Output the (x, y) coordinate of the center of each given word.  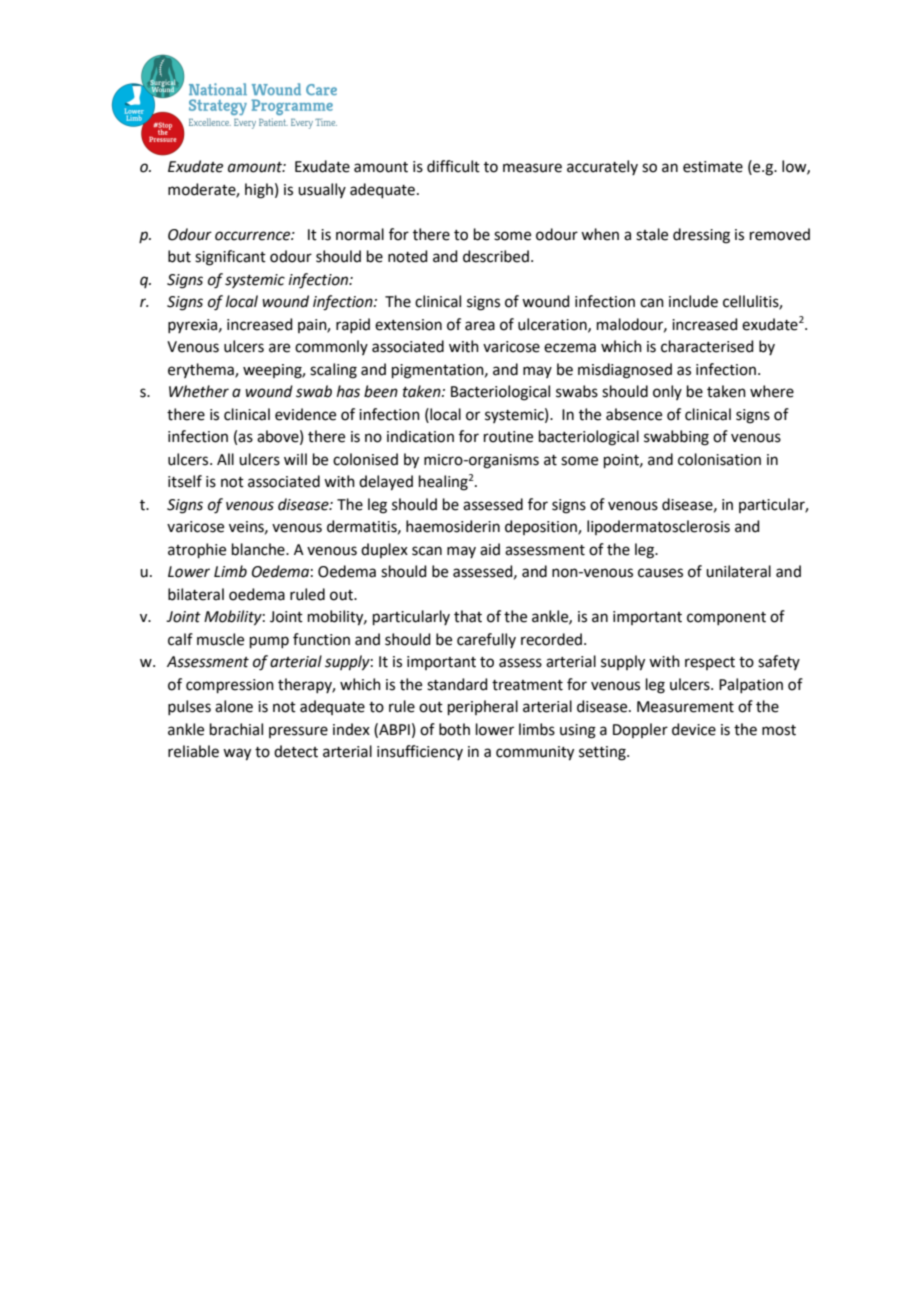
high (259, 191)
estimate (713, 167)
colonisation (719, 459)
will (295, 459)
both (454, 729)
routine (508, 437)
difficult (453, 166)
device (694, 729)
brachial (236, 729)
